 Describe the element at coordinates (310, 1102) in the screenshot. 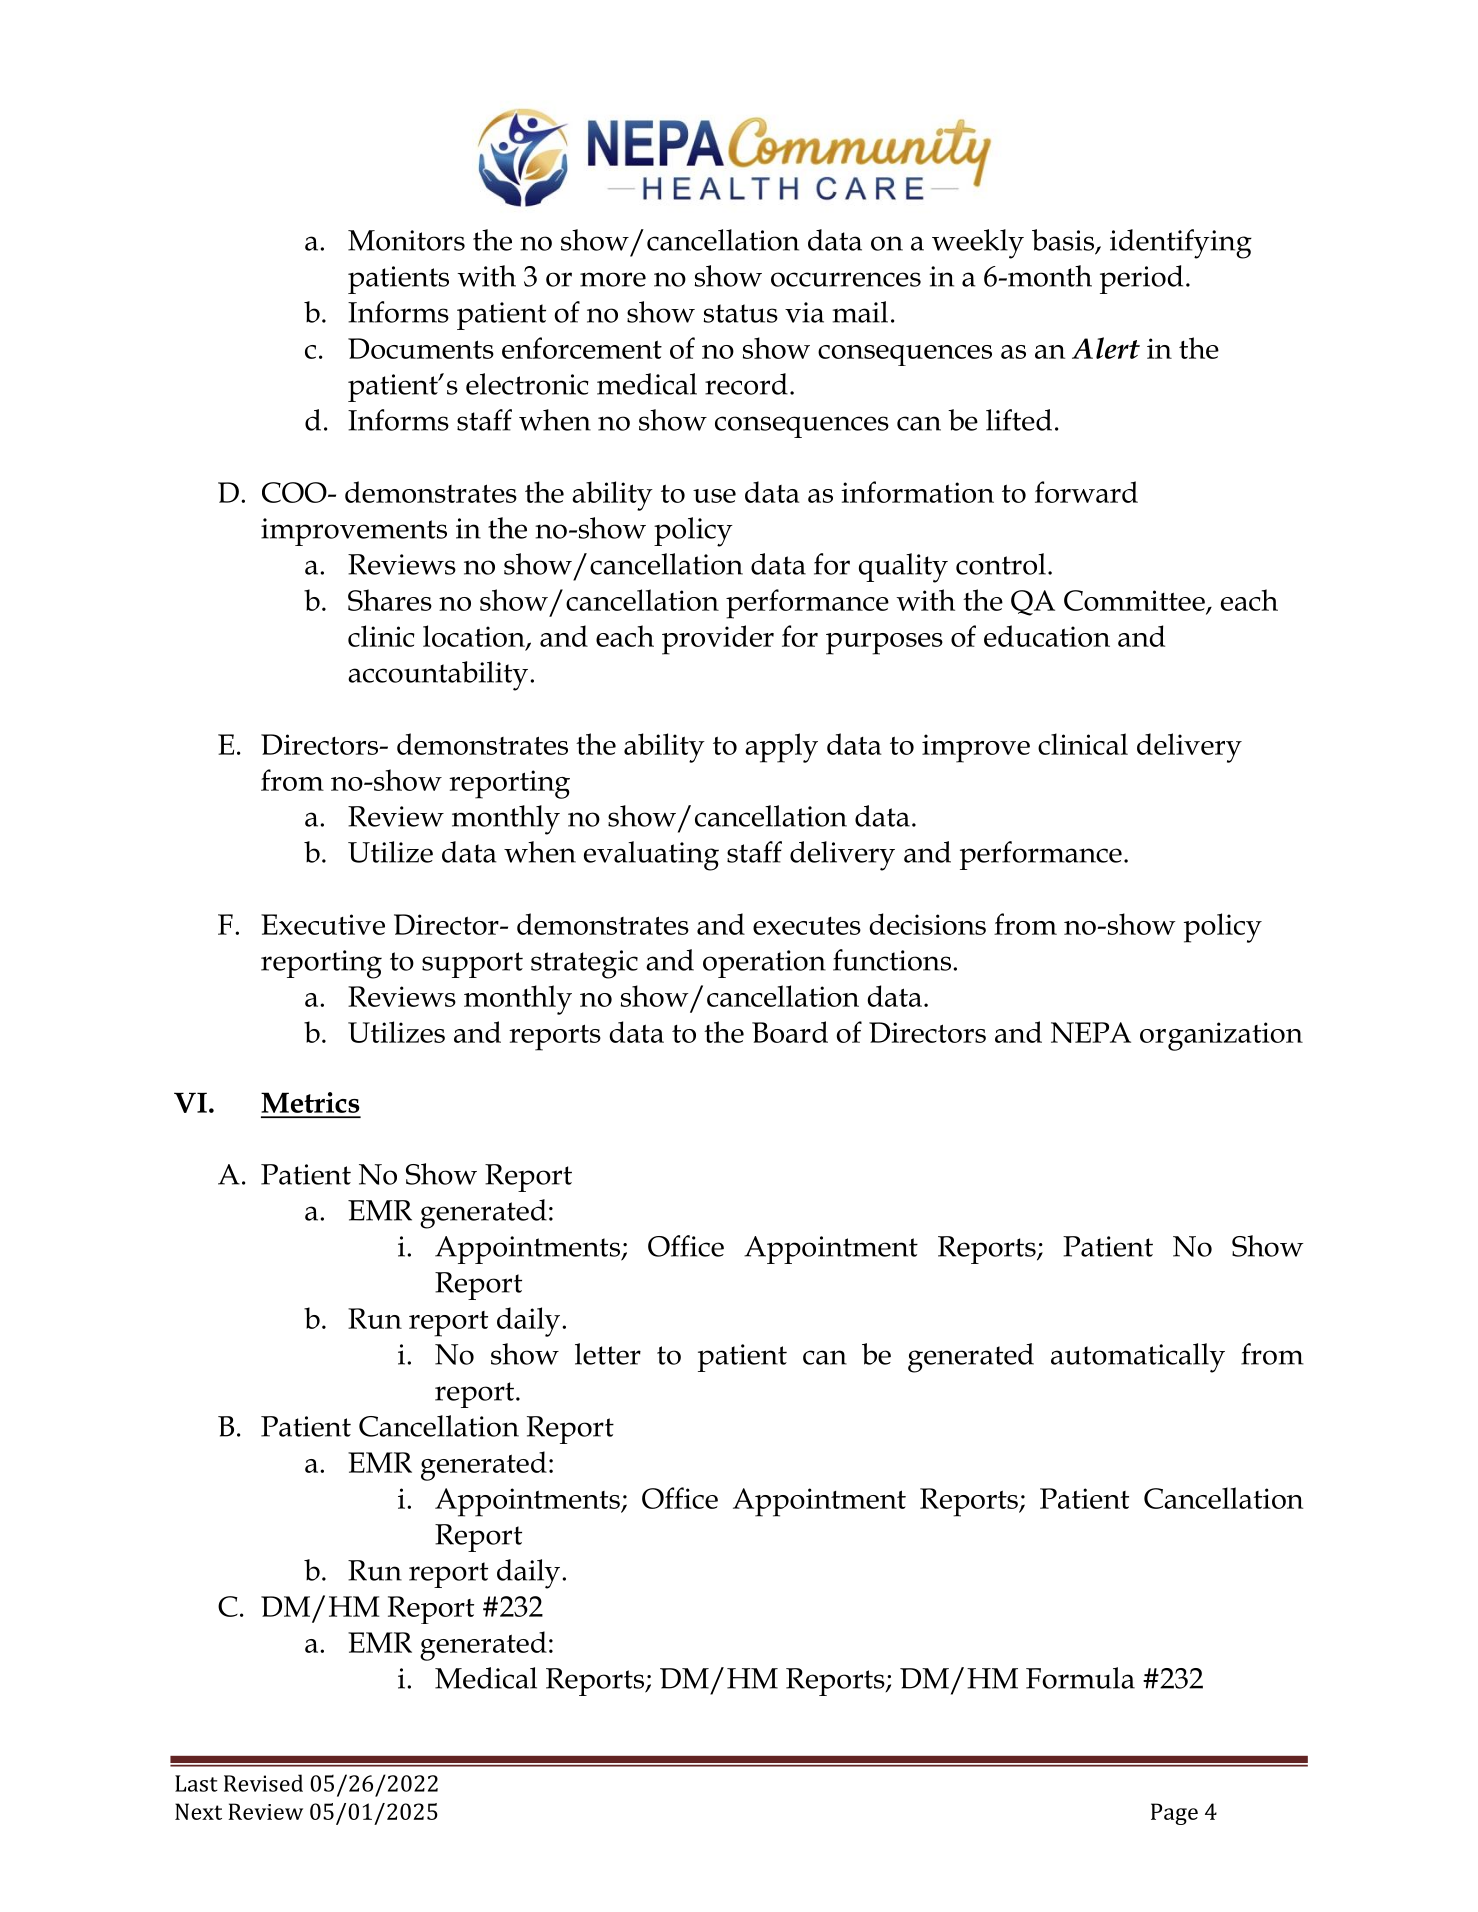

I see `Metrics` at that location.
